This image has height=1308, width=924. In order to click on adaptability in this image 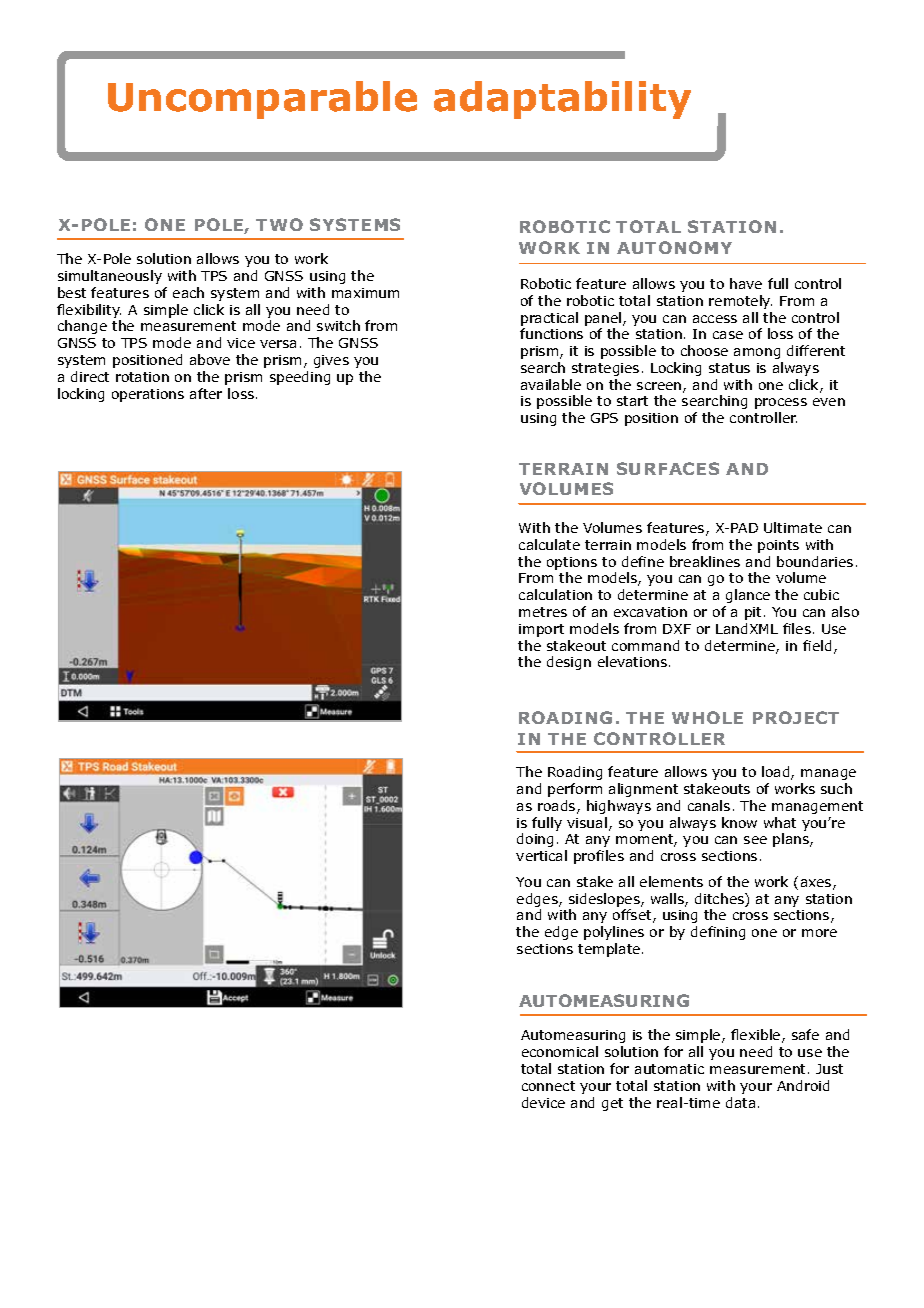, I will do `click(562, 100)`.
